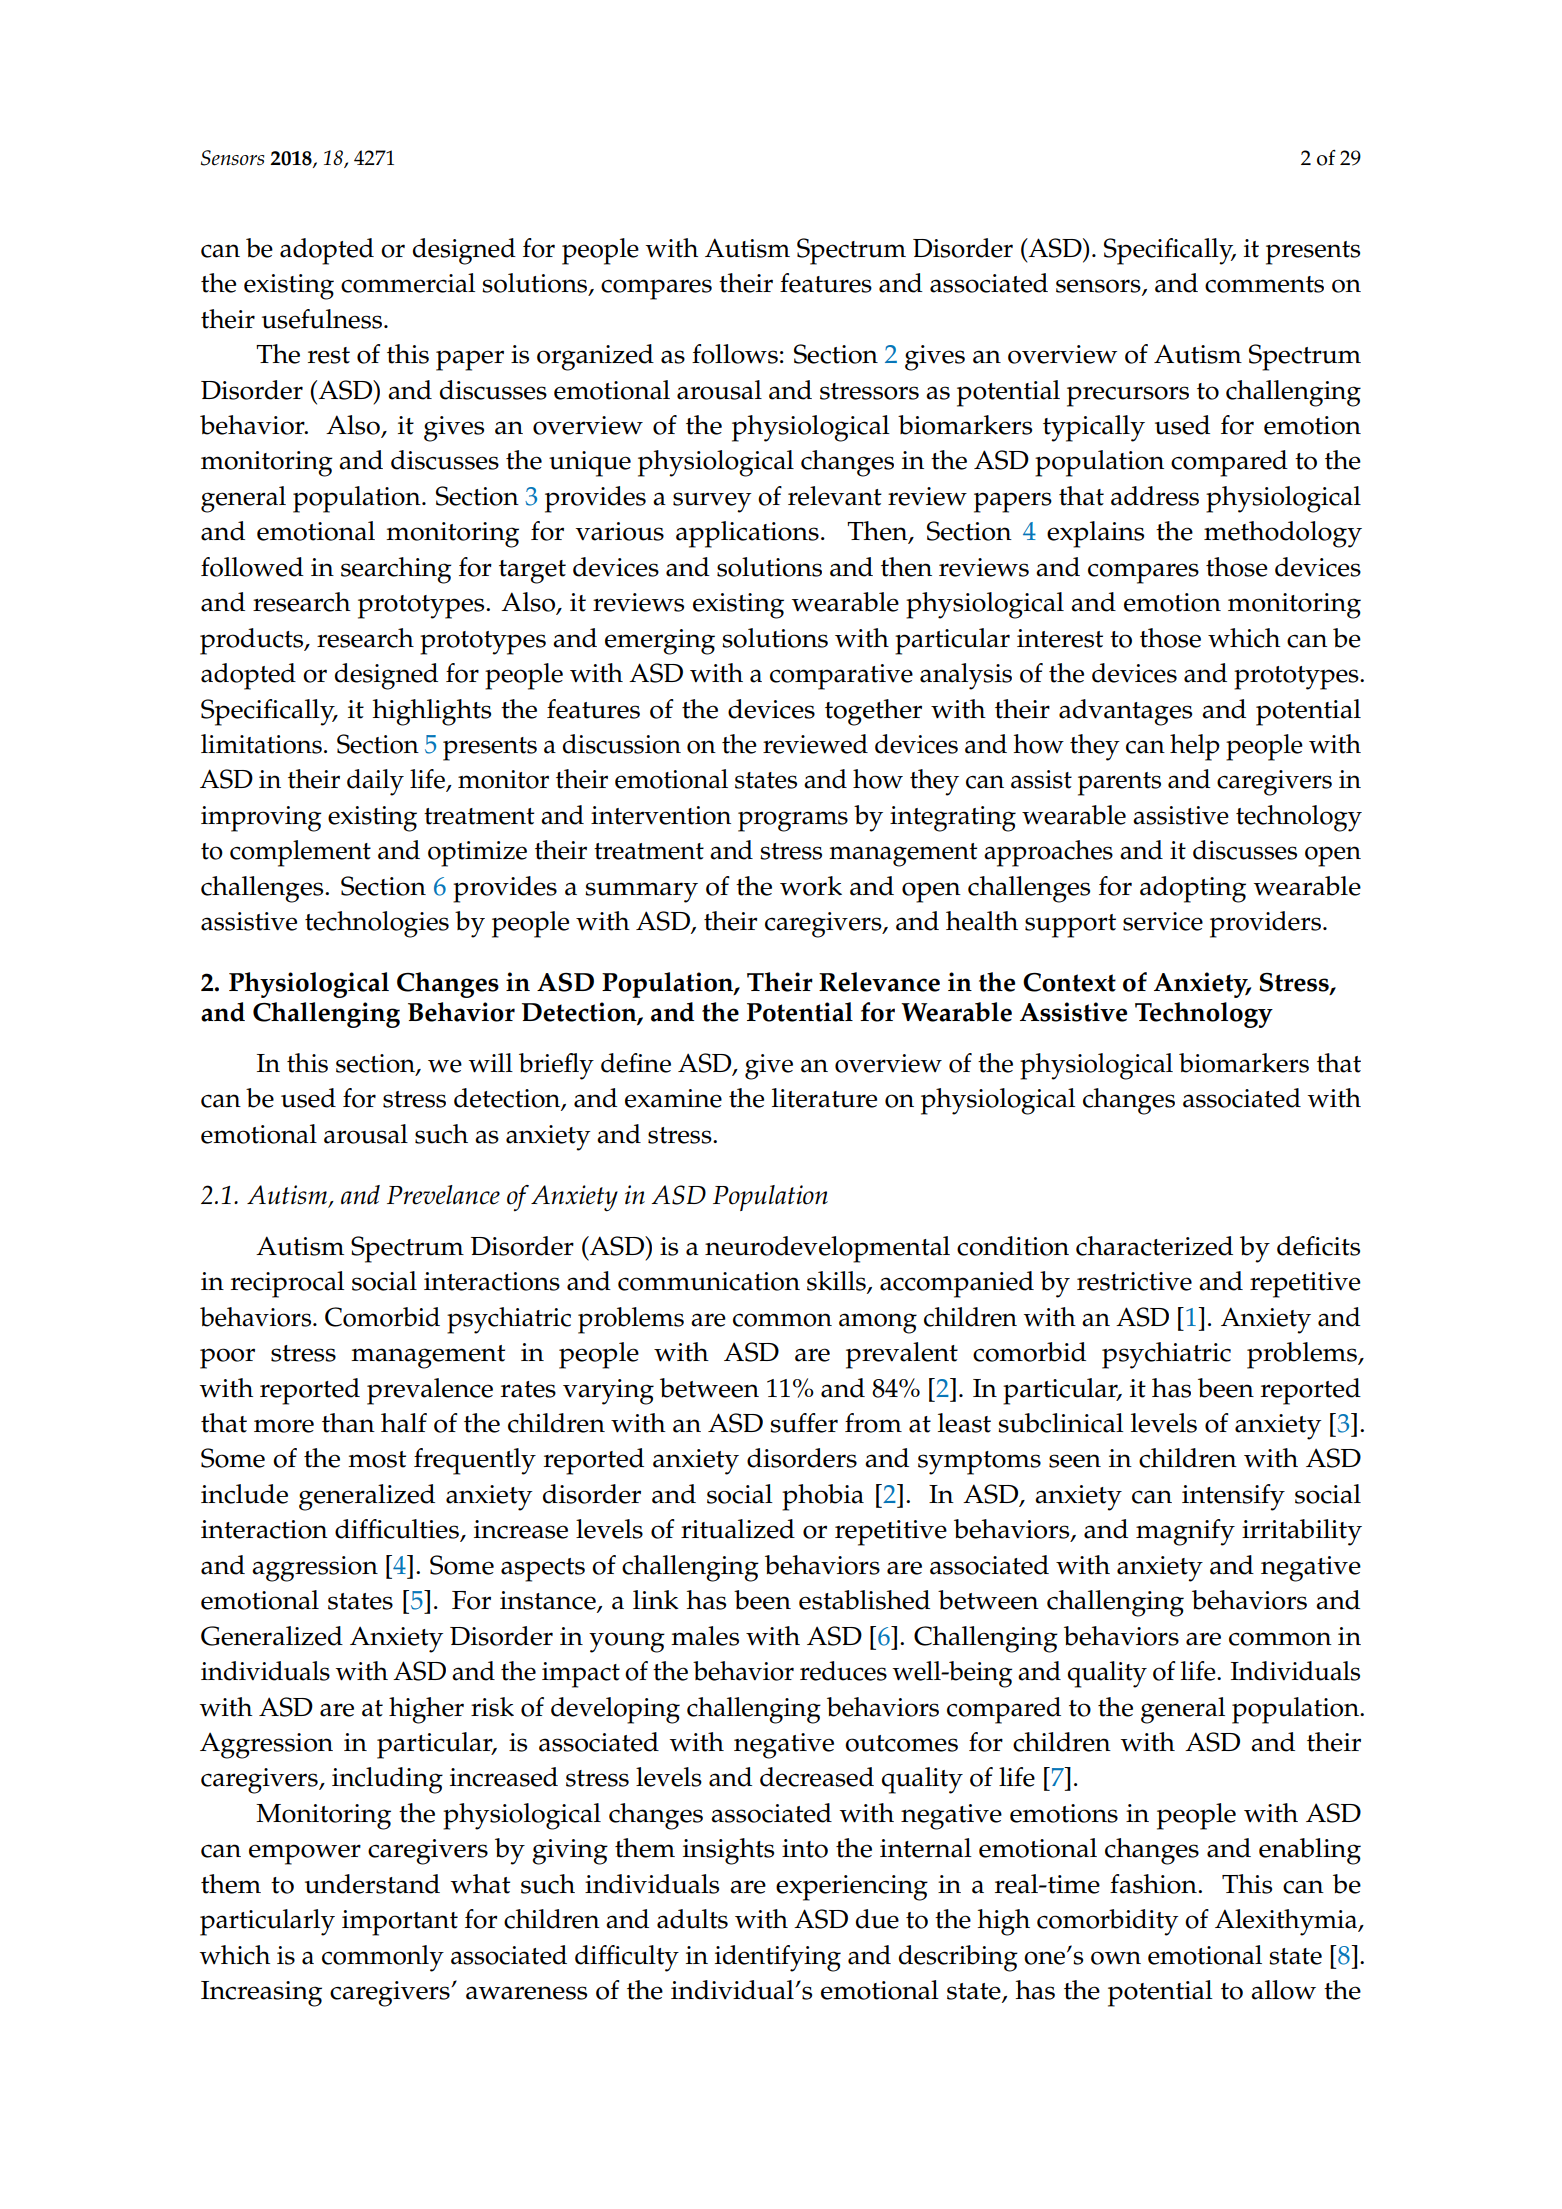 Image resolution: width=1562 pixels, height=2209 pixels. What do you see at coordinates (1128, 396) in the page?
I see `precursors` at bounding box center [1128, 396].
